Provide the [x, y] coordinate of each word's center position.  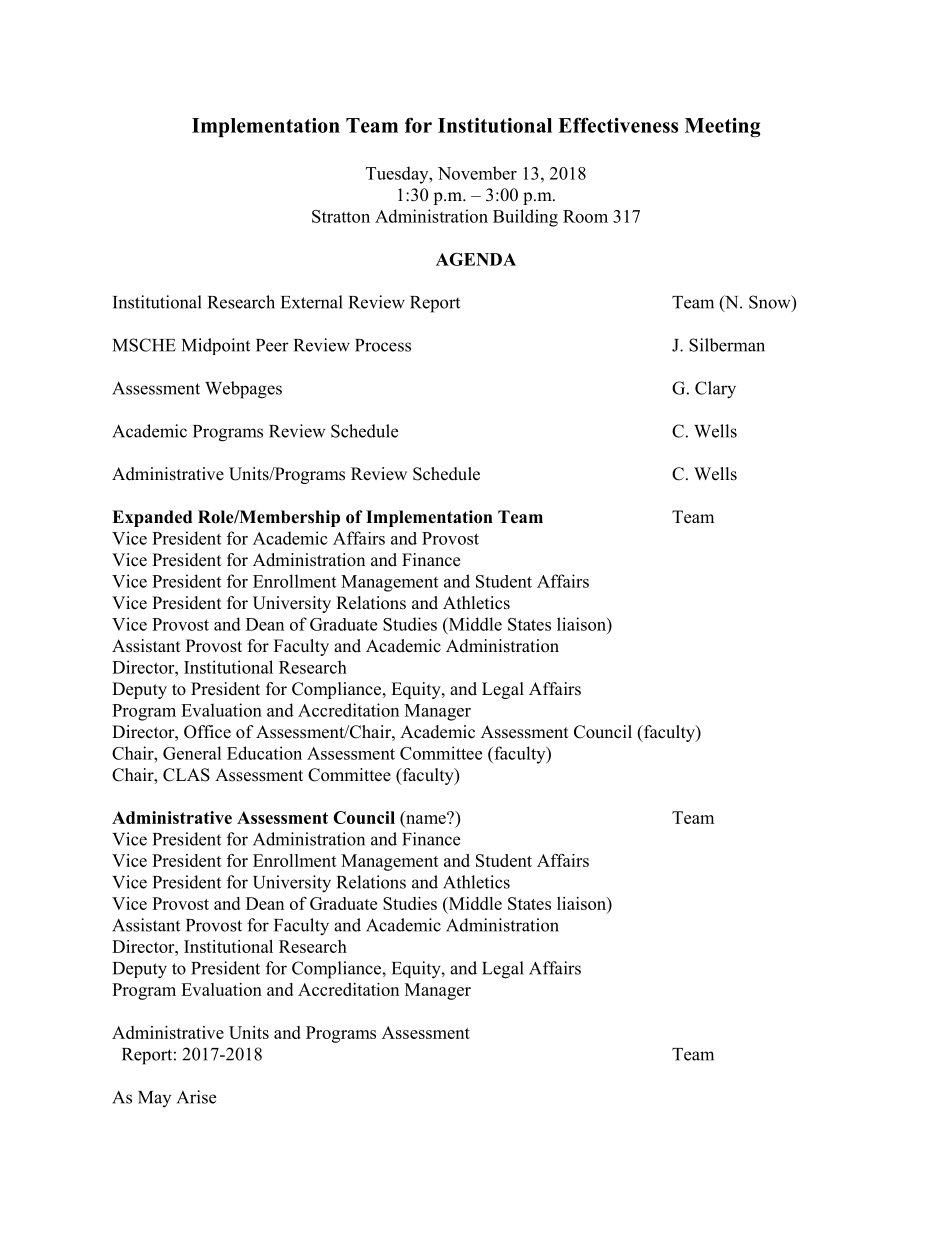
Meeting [722, 127]
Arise [196, 1097]
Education [264, 753]
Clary [715, 390]
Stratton [341, 216]
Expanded [152, 518]
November [477, 173]
